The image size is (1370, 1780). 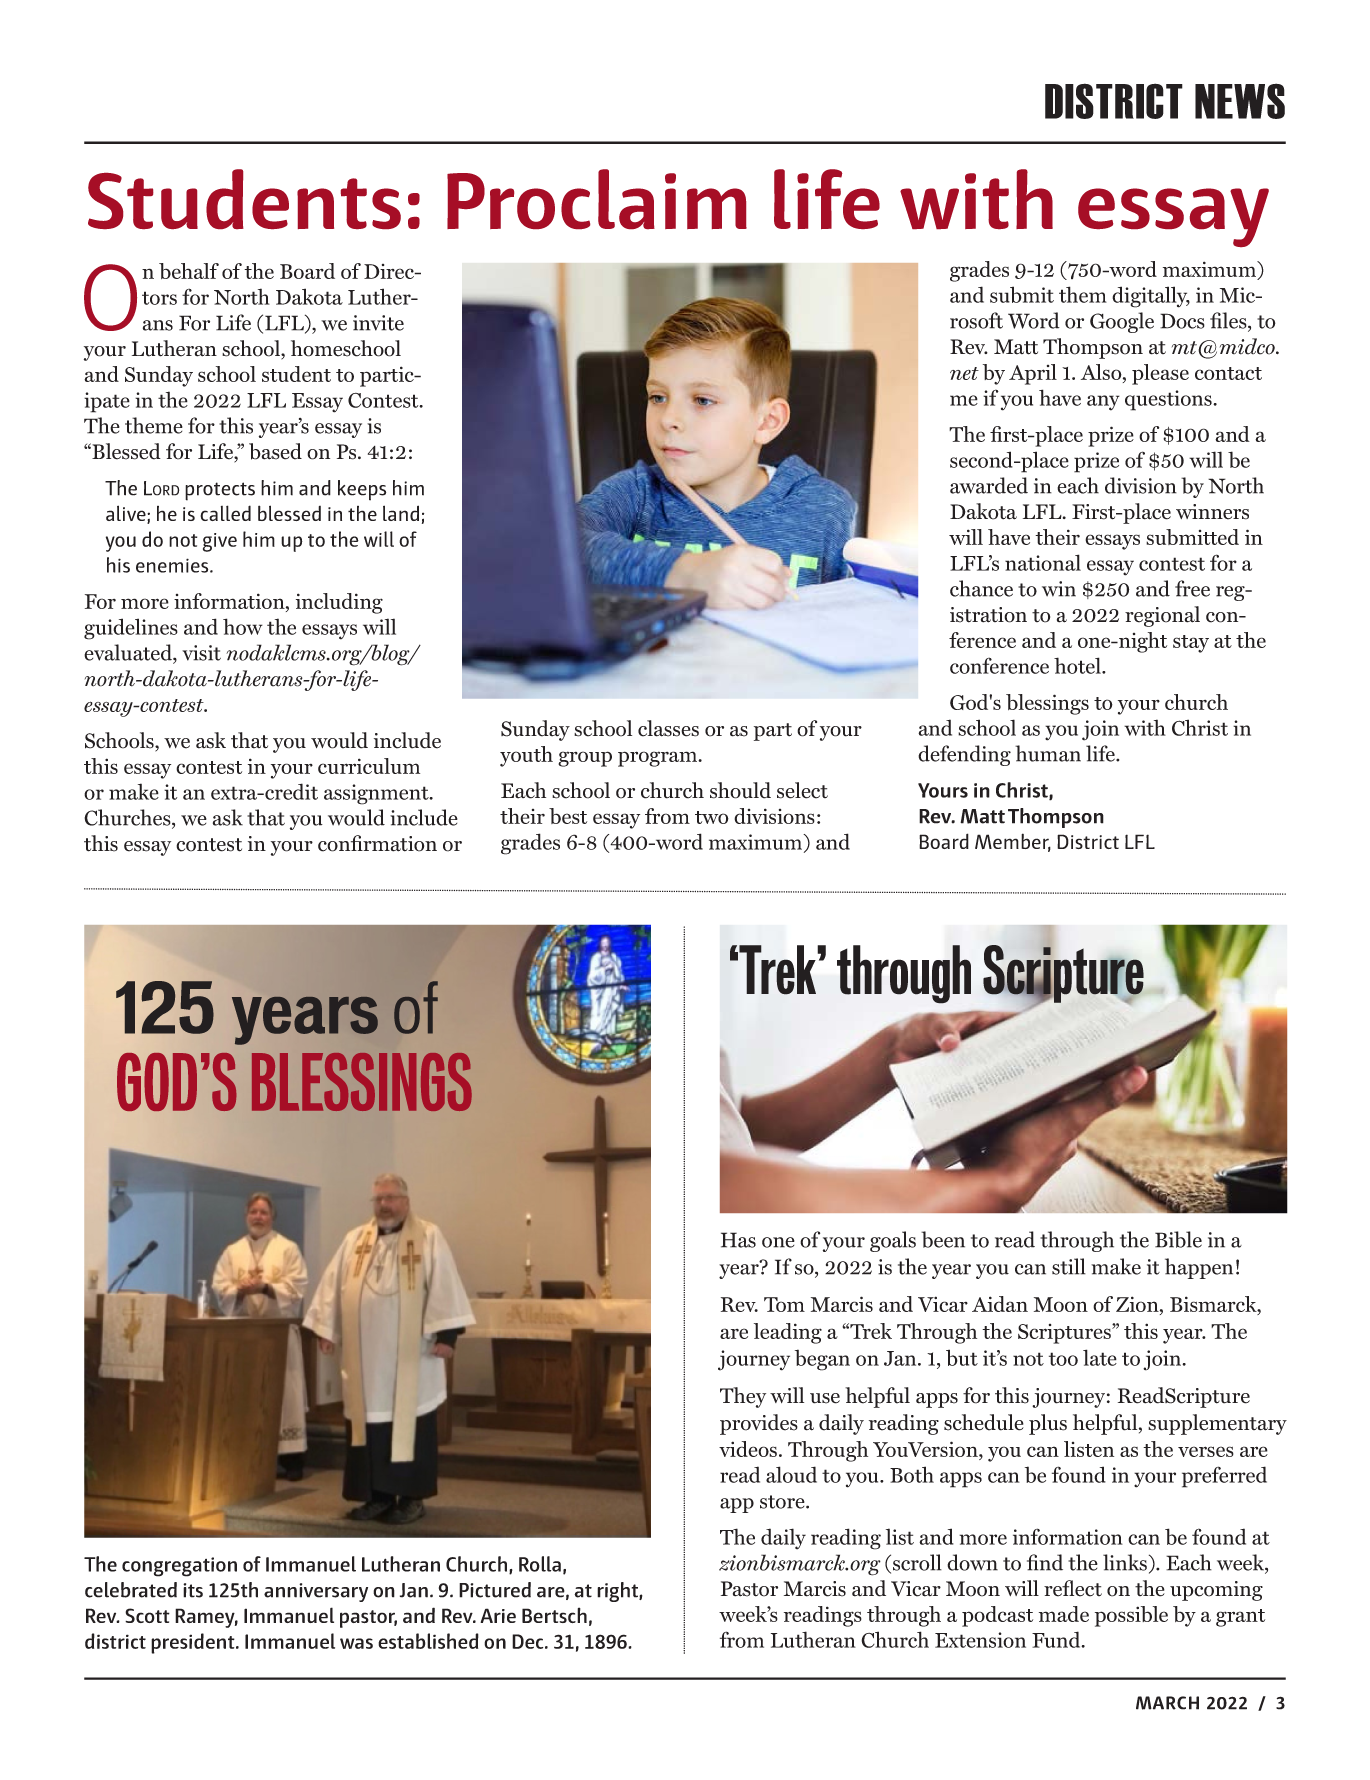 I want to click on human, so click(x=1048, y=753).
